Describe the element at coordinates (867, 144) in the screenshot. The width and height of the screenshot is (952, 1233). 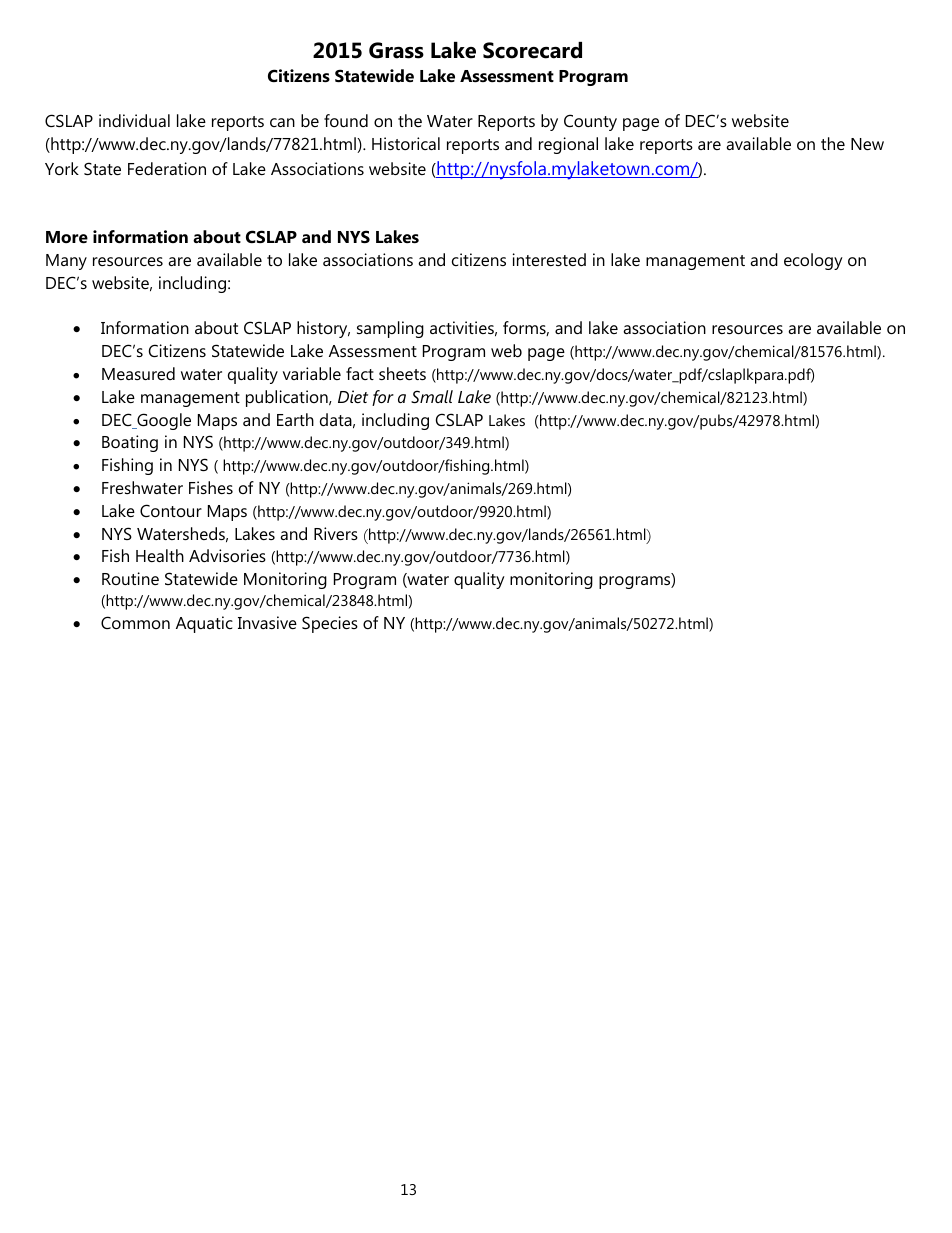
I see `New` at that location.
